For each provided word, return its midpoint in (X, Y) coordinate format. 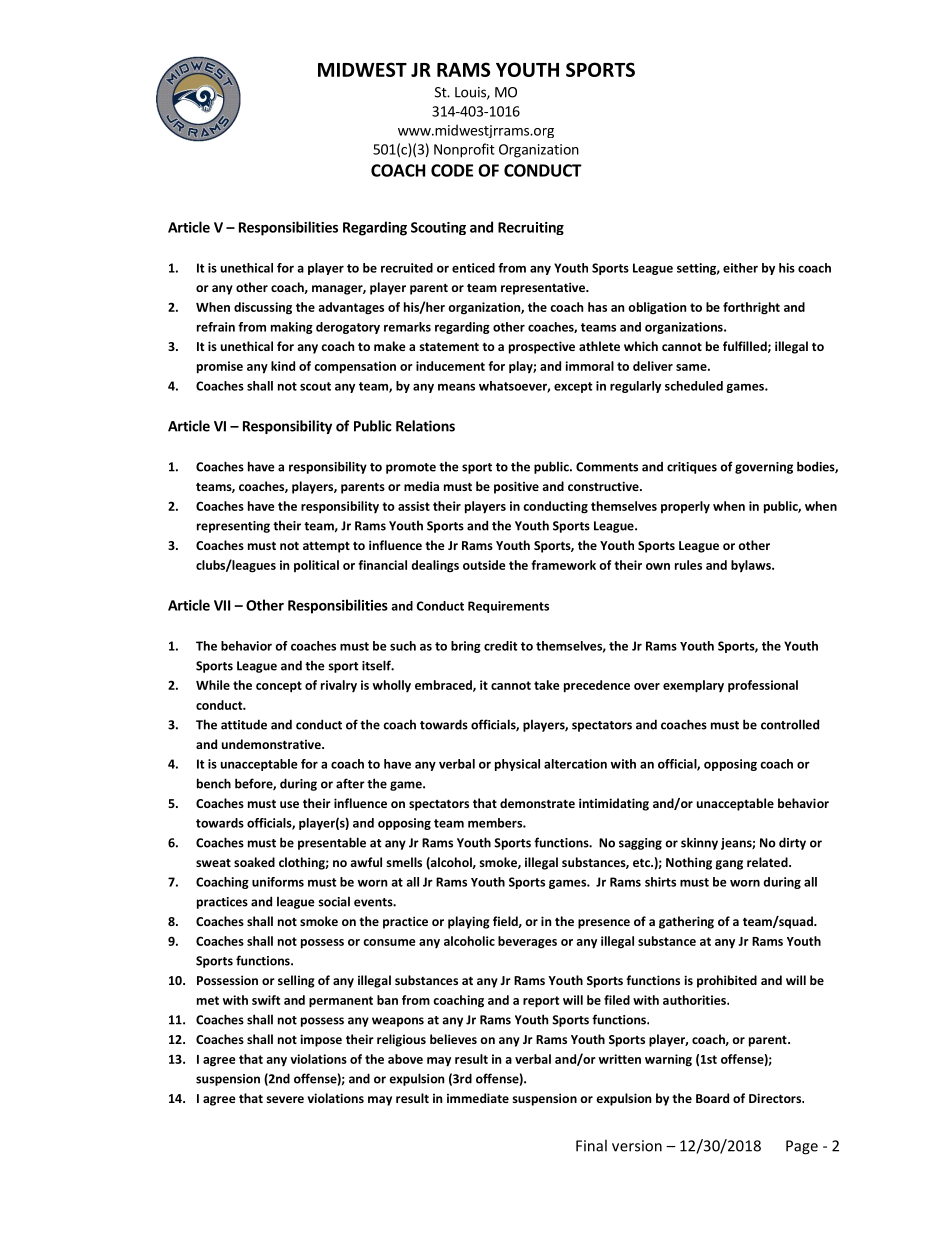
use (289, 804)
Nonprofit (464, 150)
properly (685, 507)
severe (285, 1099)
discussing (263, 308)
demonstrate (537, 803)
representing (233, 527)
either (740, 268)
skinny (699, 843)
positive (516, 487)
